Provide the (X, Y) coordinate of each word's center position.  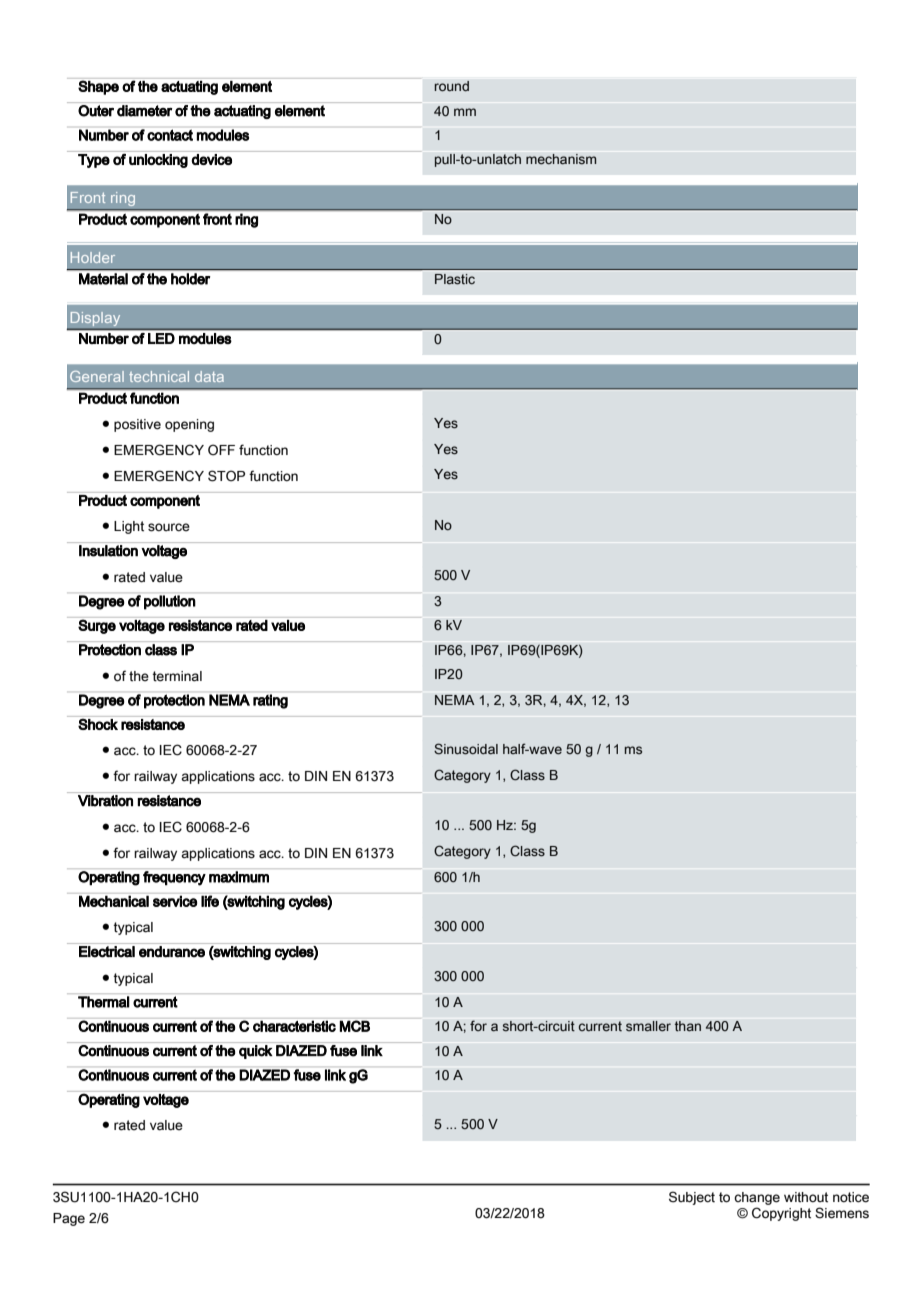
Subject (692, 1198)
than (687, 1026)
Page (69, 1219)
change (757, 1200)
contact (170, 135)
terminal (177, 676)
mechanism (561, 159)
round (451, 86)
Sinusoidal (466, 749)
